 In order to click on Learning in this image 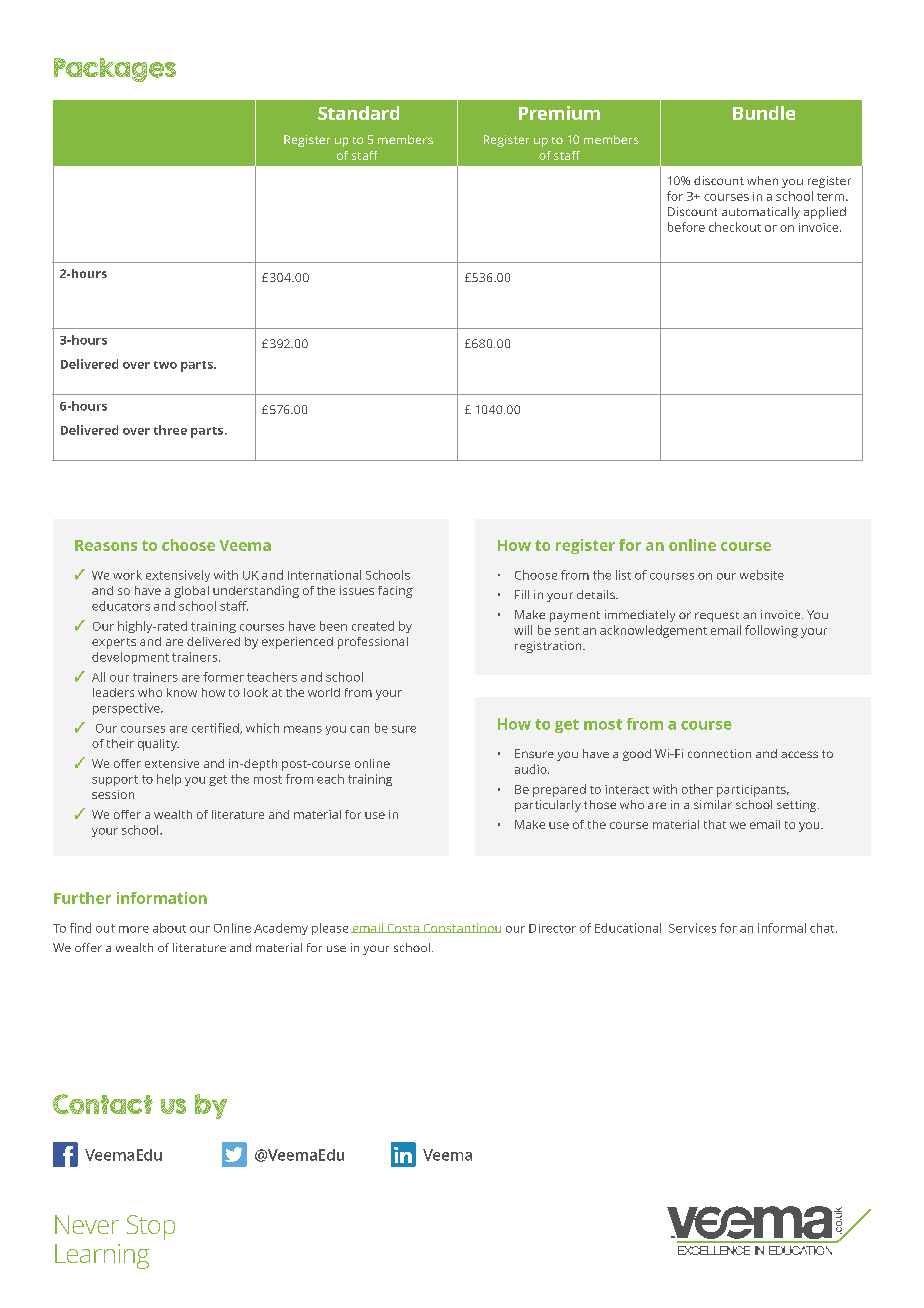, I will do `click(102, 1256)`.
